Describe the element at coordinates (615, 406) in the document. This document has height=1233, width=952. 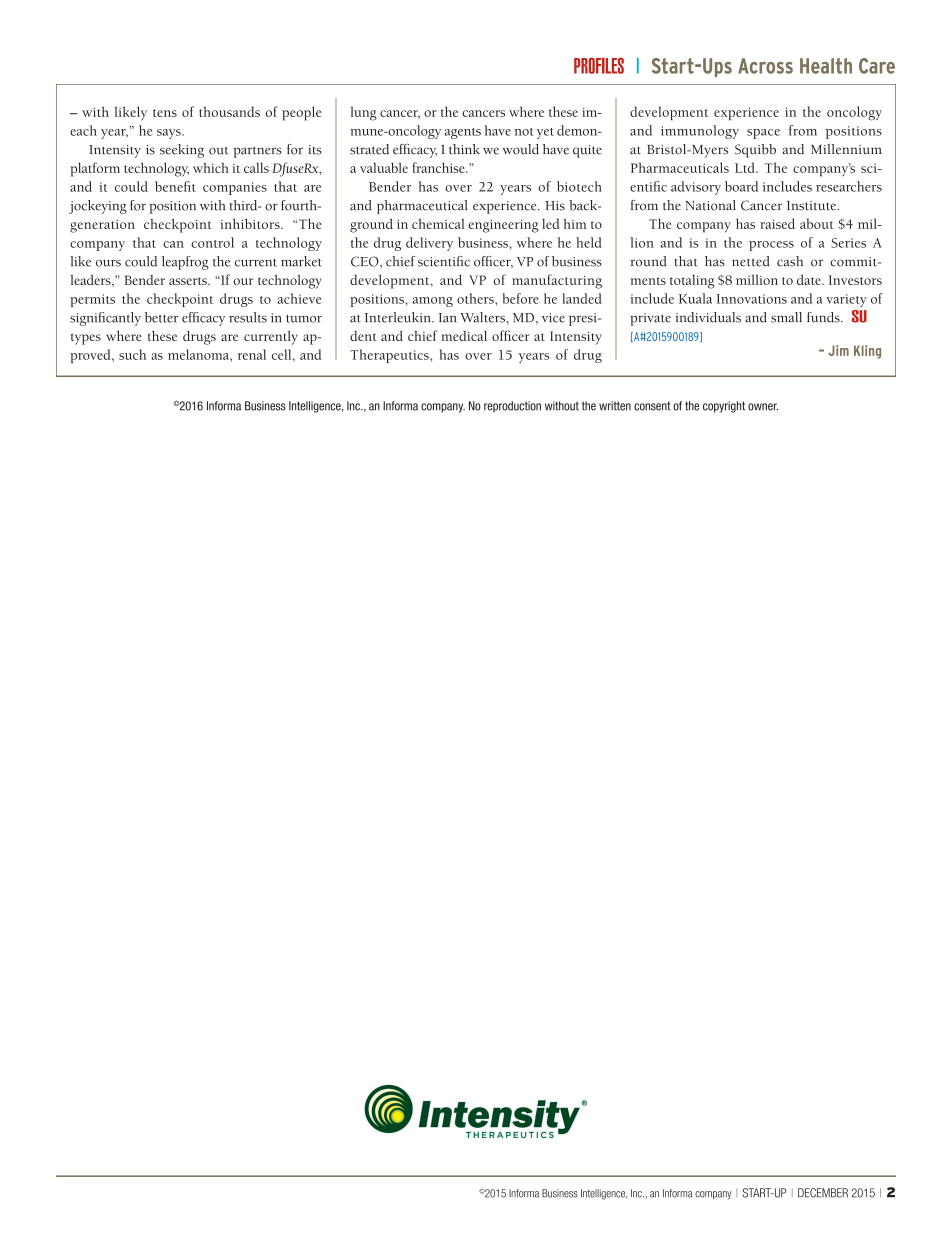
I see `written` at that location.
